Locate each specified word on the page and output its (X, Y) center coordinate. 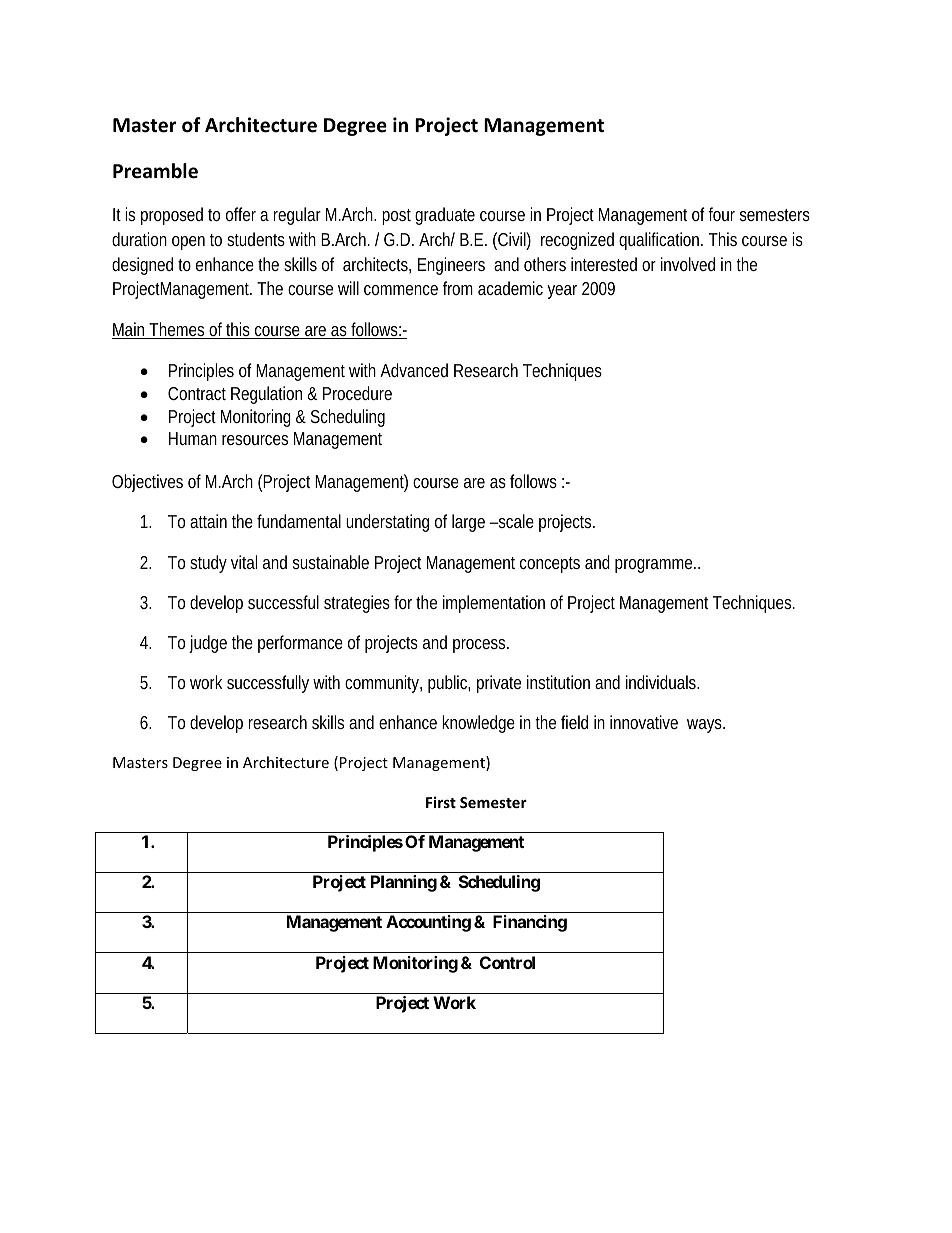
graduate (445, 216)
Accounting (428, 923)
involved (688, 264)
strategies (359, 604)
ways (706, 726)
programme (655, 566)
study (208, 564)
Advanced (414, 370)
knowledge (478, 724)
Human (193, 438)
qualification (661, 241)
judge (208, 644)
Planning (404, 883)
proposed (172, 216)
